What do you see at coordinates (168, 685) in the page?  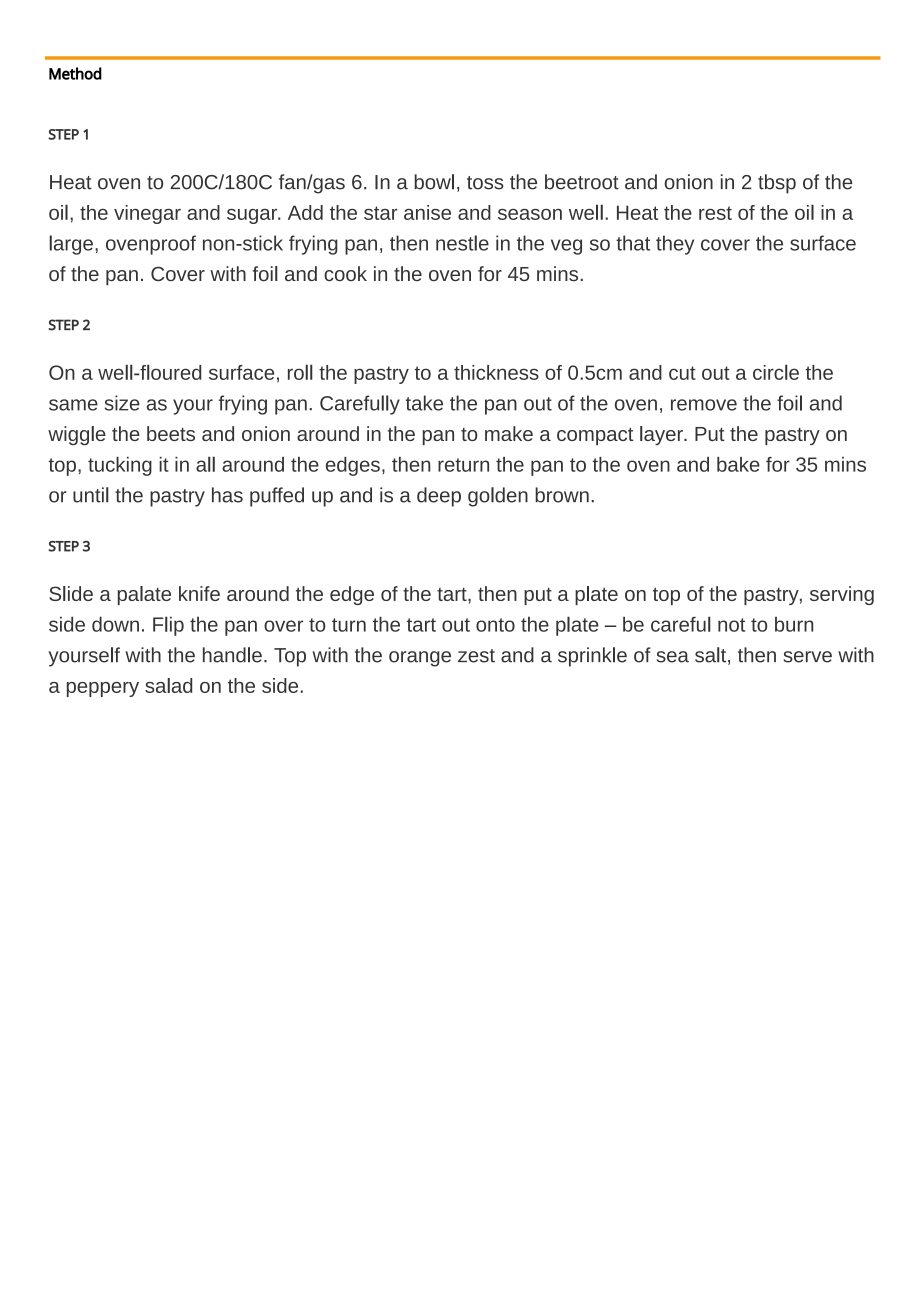 I see `salad` at bounding box center [168, 685].
